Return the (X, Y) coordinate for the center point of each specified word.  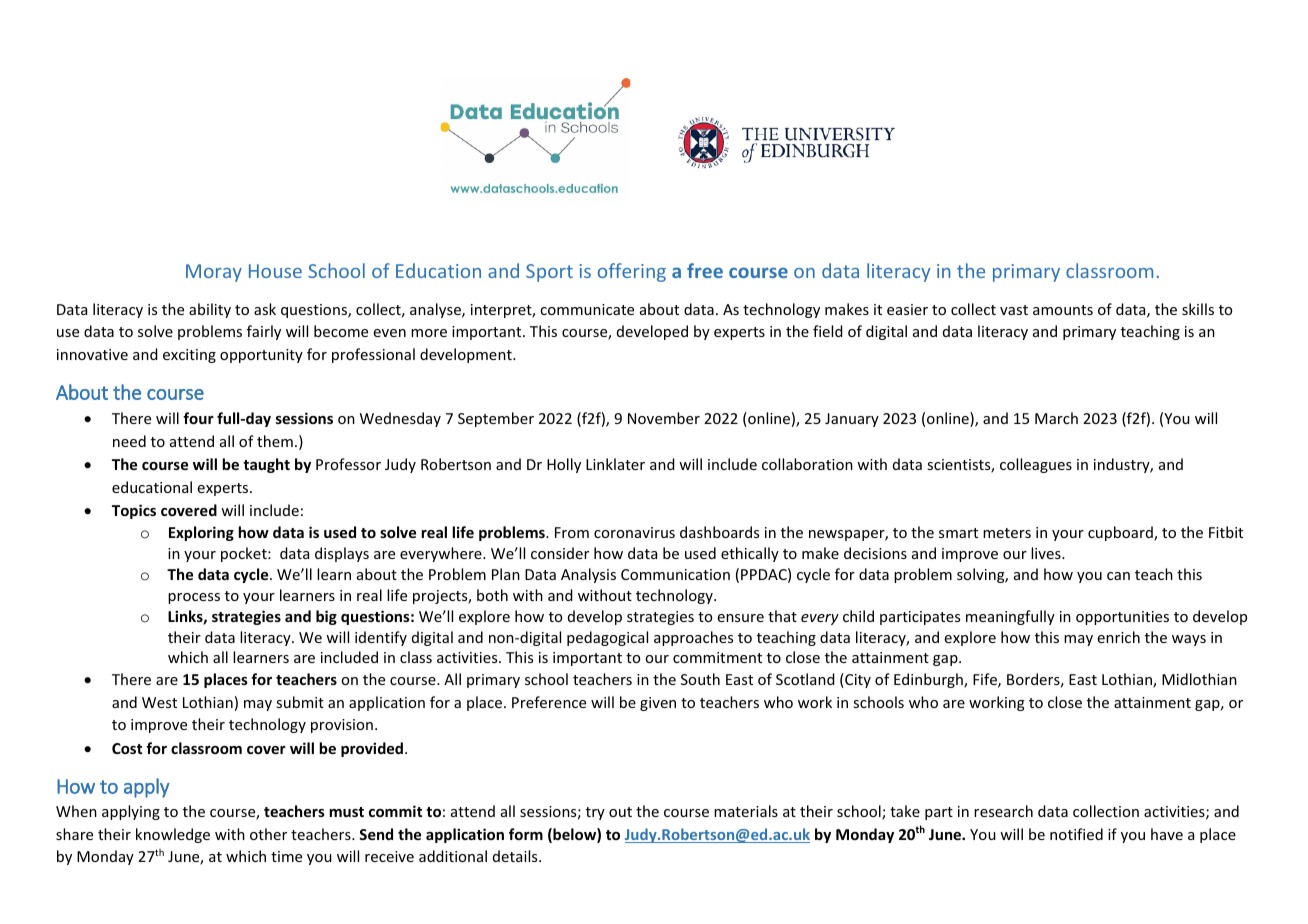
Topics (134, 511)
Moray (214, 273)
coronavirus (634, 532)
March (1056, 418)
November (664, 418)
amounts (1063, 310)
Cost (127, 748)
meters (1007, 533)
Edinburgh (929, 680)
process (194, 598)
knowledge (173, 835)
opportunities (1122, 618)
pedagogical (607, 638)
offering (632, 272)
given (658, 704)
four (198, 418)
